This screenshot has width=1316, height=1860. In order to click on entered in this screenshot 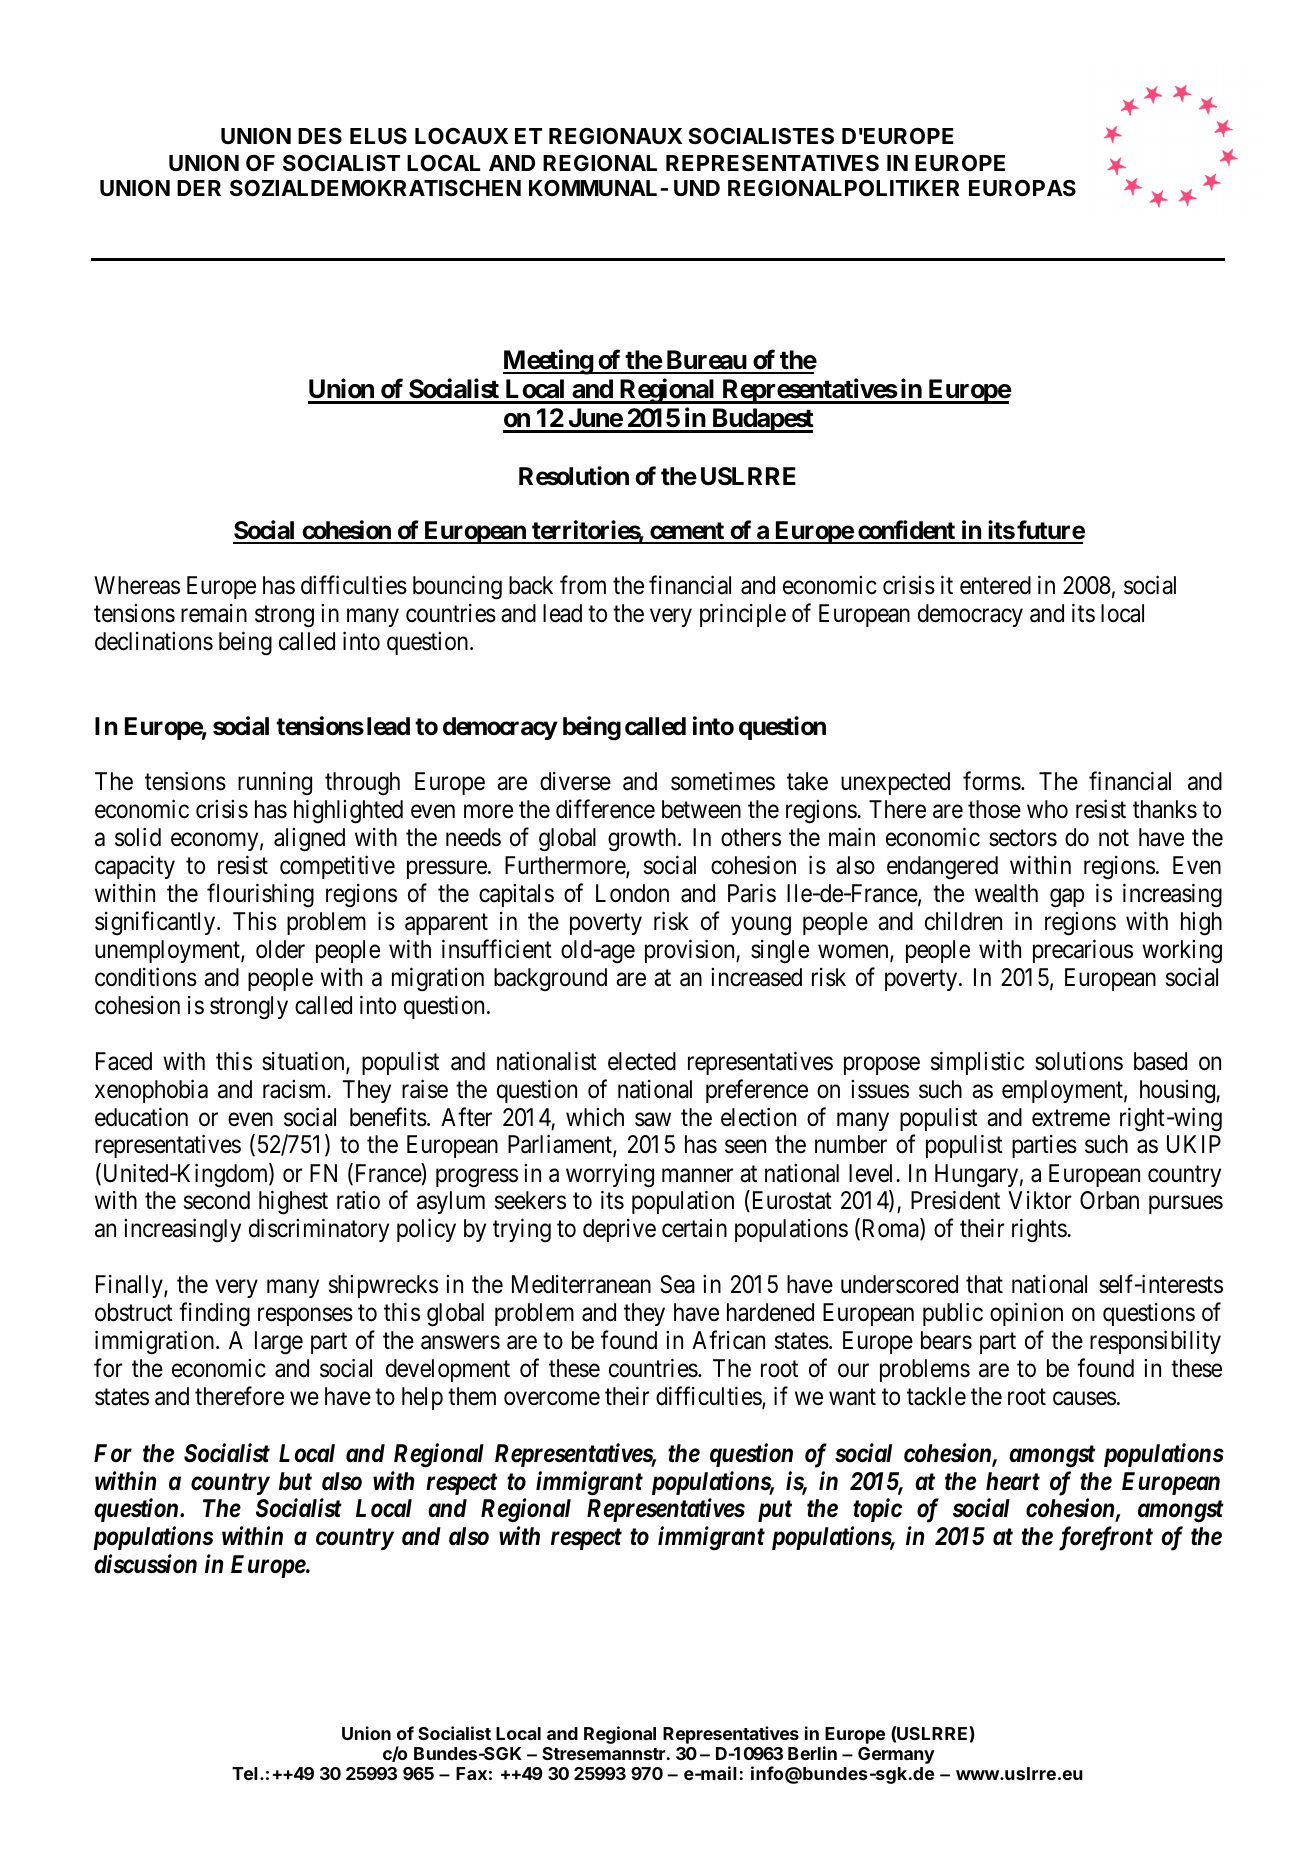, I will do `click(995, 585)`.
